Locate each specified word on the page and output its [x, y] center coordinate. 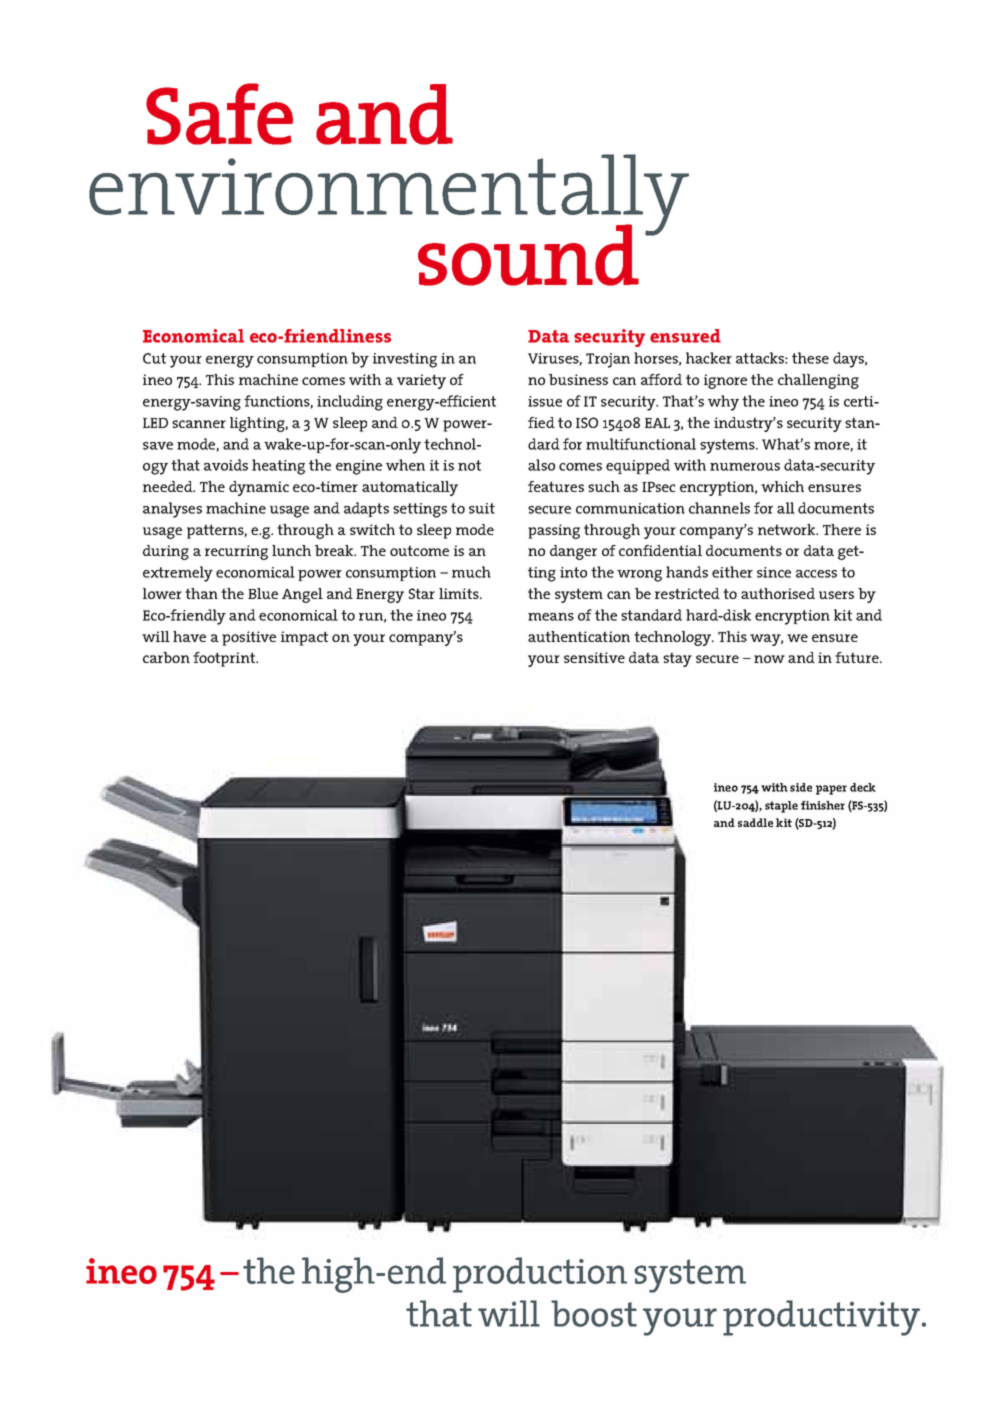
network [788, 529]
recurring [236, 552]
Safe [219, 114]
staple [781, 807]
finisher [823, 805]
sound [528, 255]
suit [482, 508]
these [810, 358]
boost [594, 1313]
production [540, 1275]
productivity [821, 1318]
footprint [225, 659]
